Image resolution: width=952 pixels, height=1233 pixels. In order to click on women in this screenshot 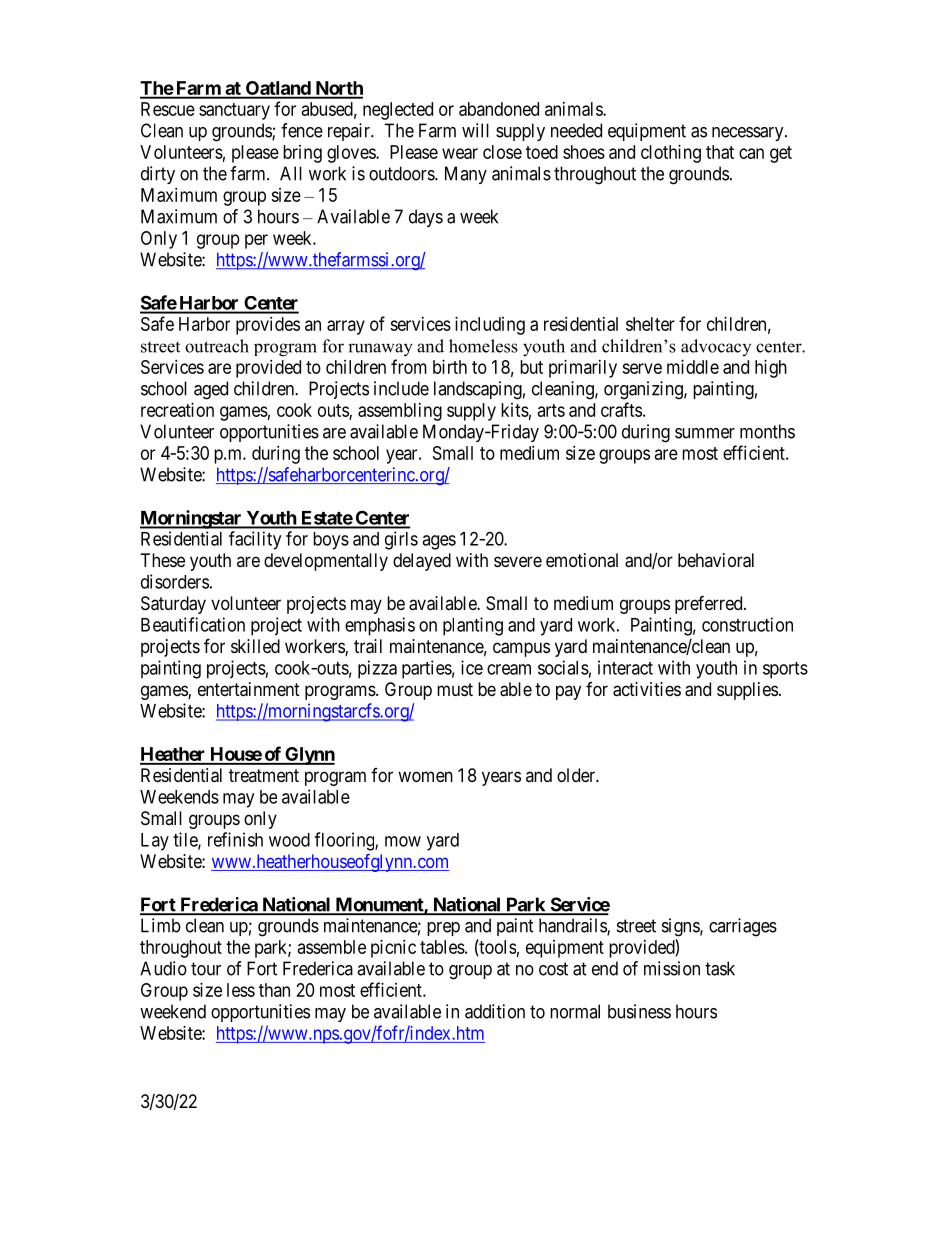, I will do `click(425, 776)`.
